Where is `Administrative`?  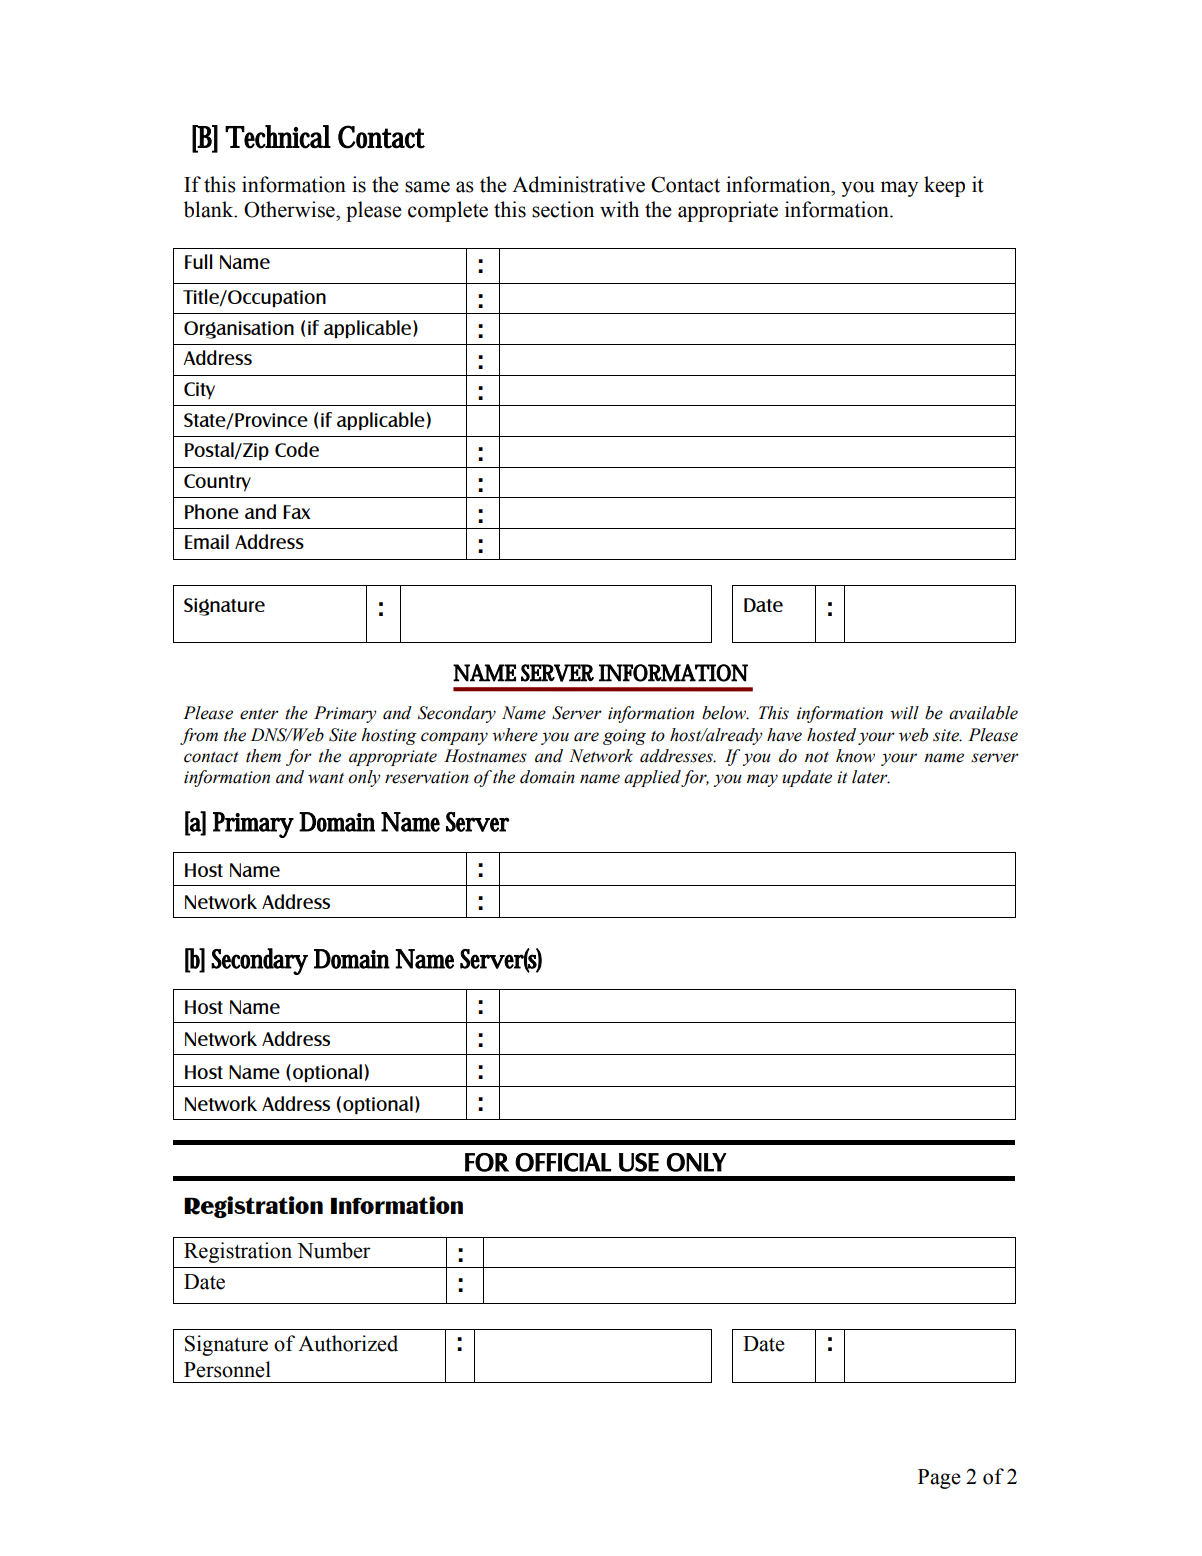 Administrative is located at coordinates (578, 184).
